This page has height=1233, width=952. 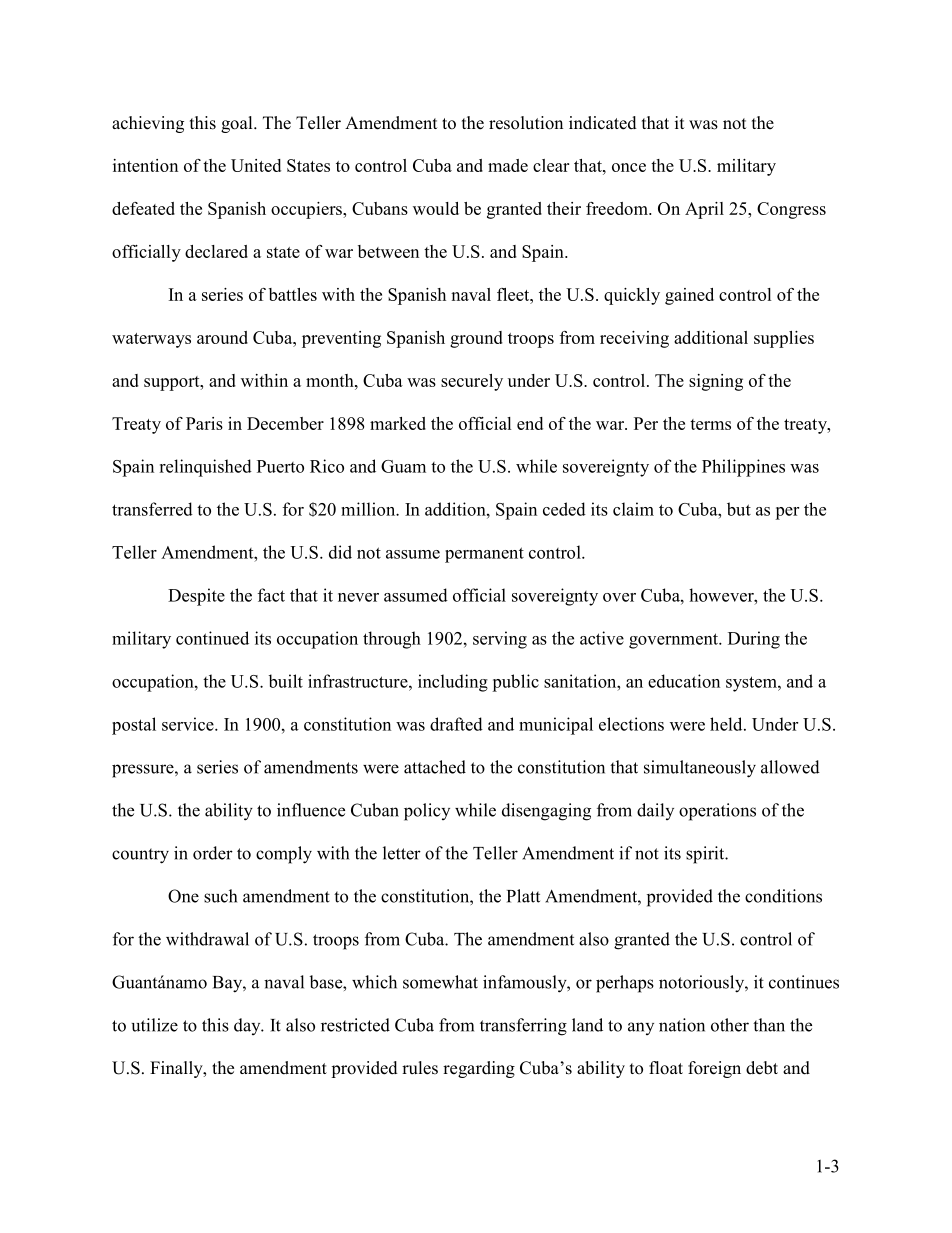 I want to click on permanent, so click(x=484, y=555).
